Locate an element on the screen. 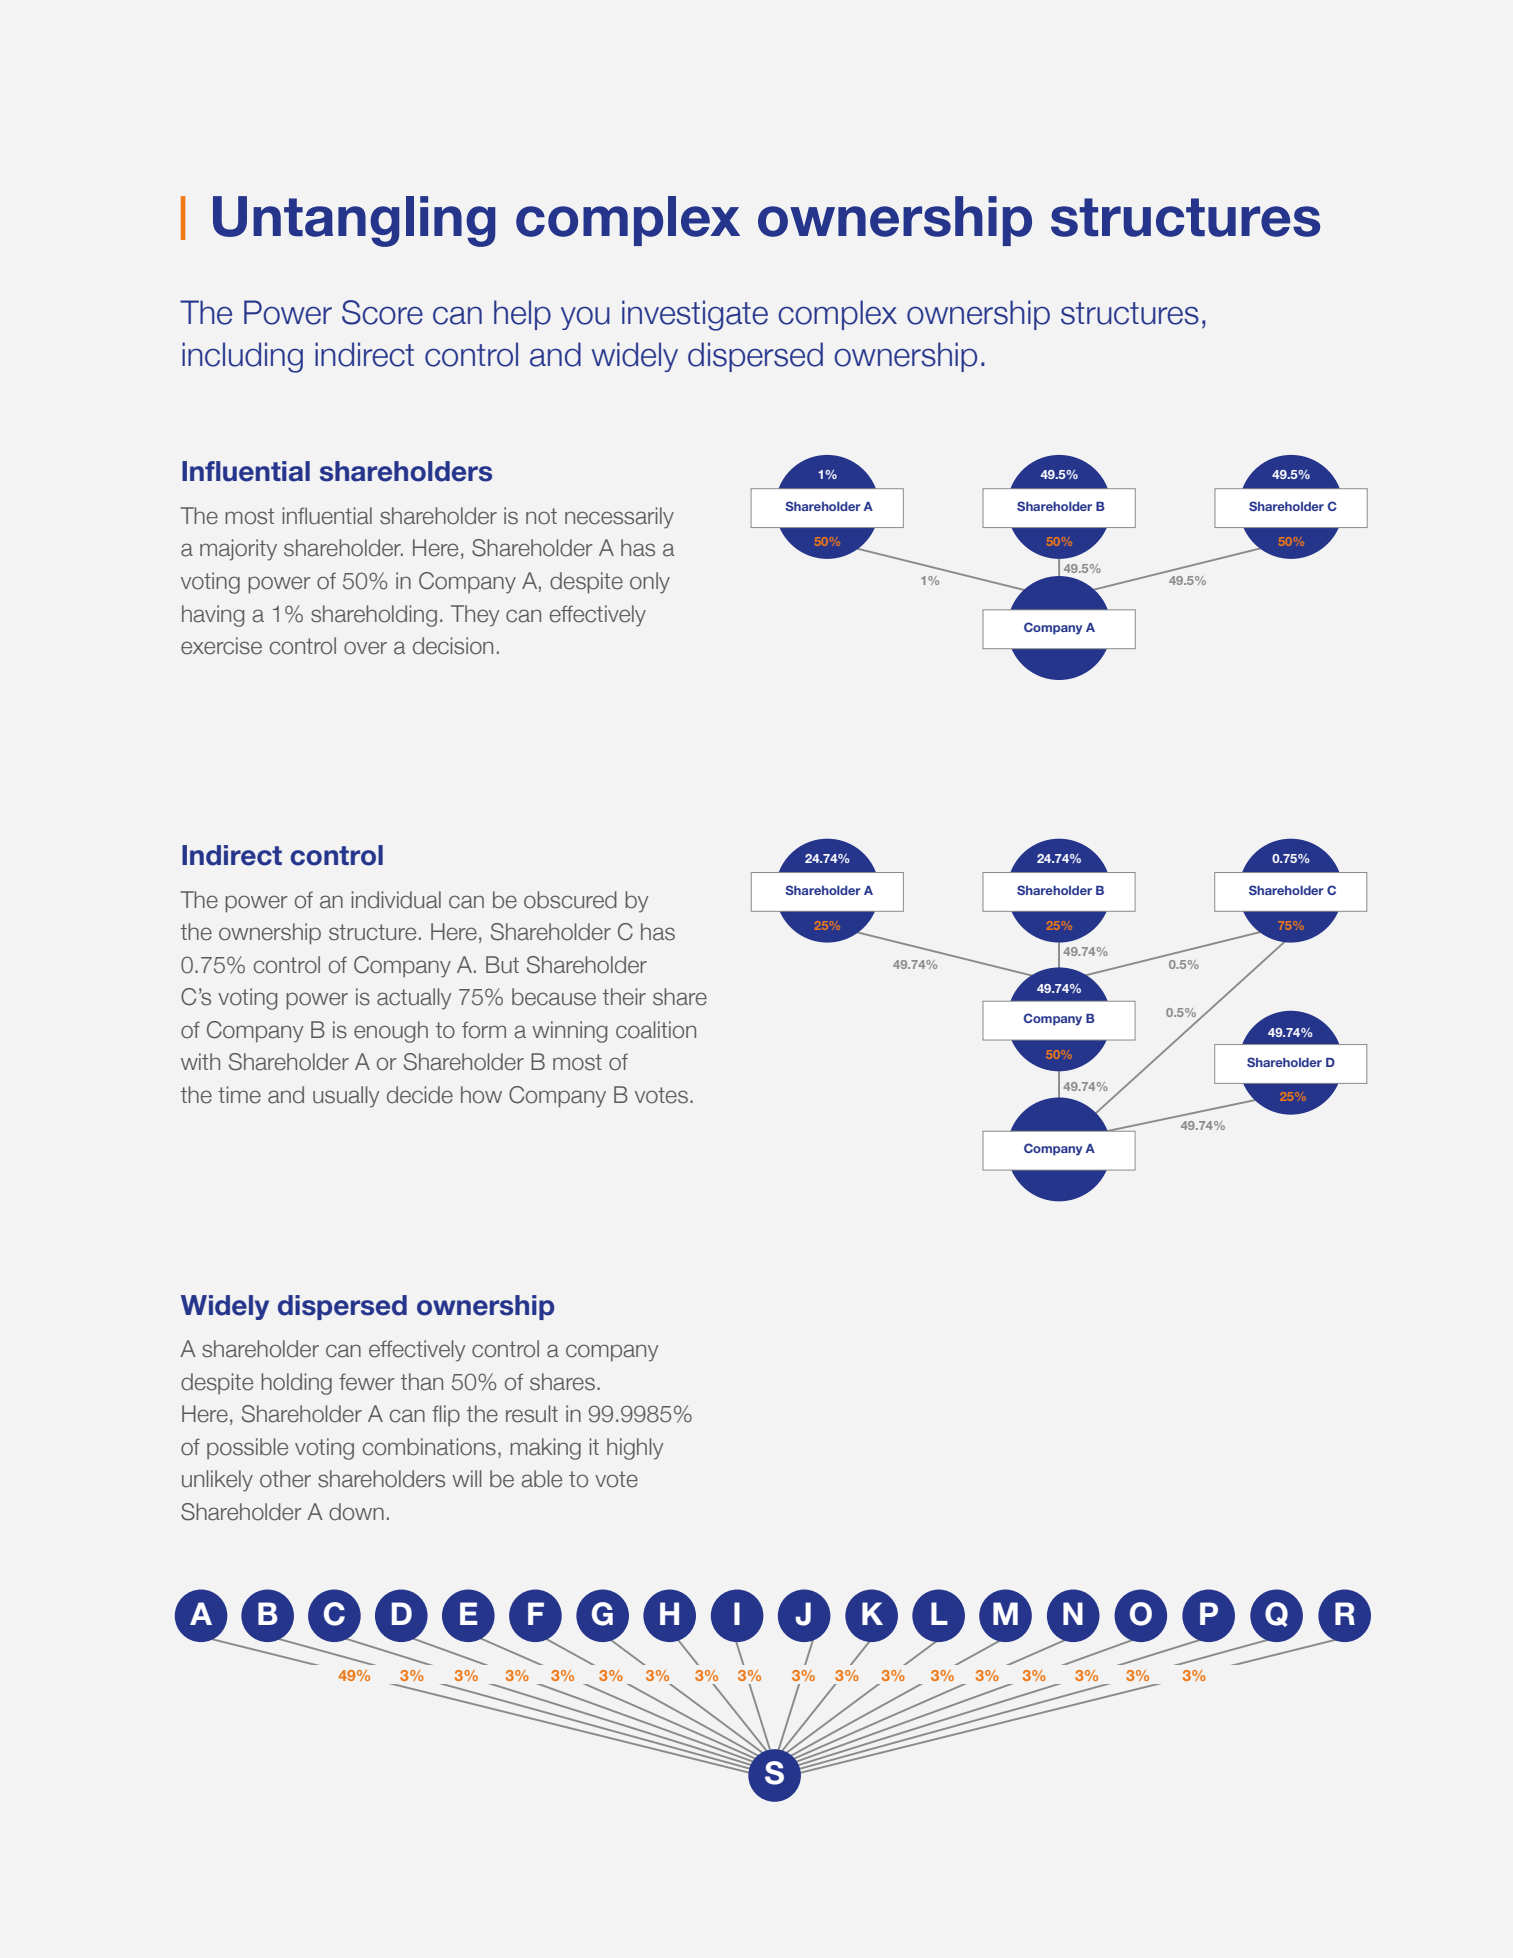 The height and width of the screenshot is (1958, 1513). highly is located at coordinates (635, 1449).
